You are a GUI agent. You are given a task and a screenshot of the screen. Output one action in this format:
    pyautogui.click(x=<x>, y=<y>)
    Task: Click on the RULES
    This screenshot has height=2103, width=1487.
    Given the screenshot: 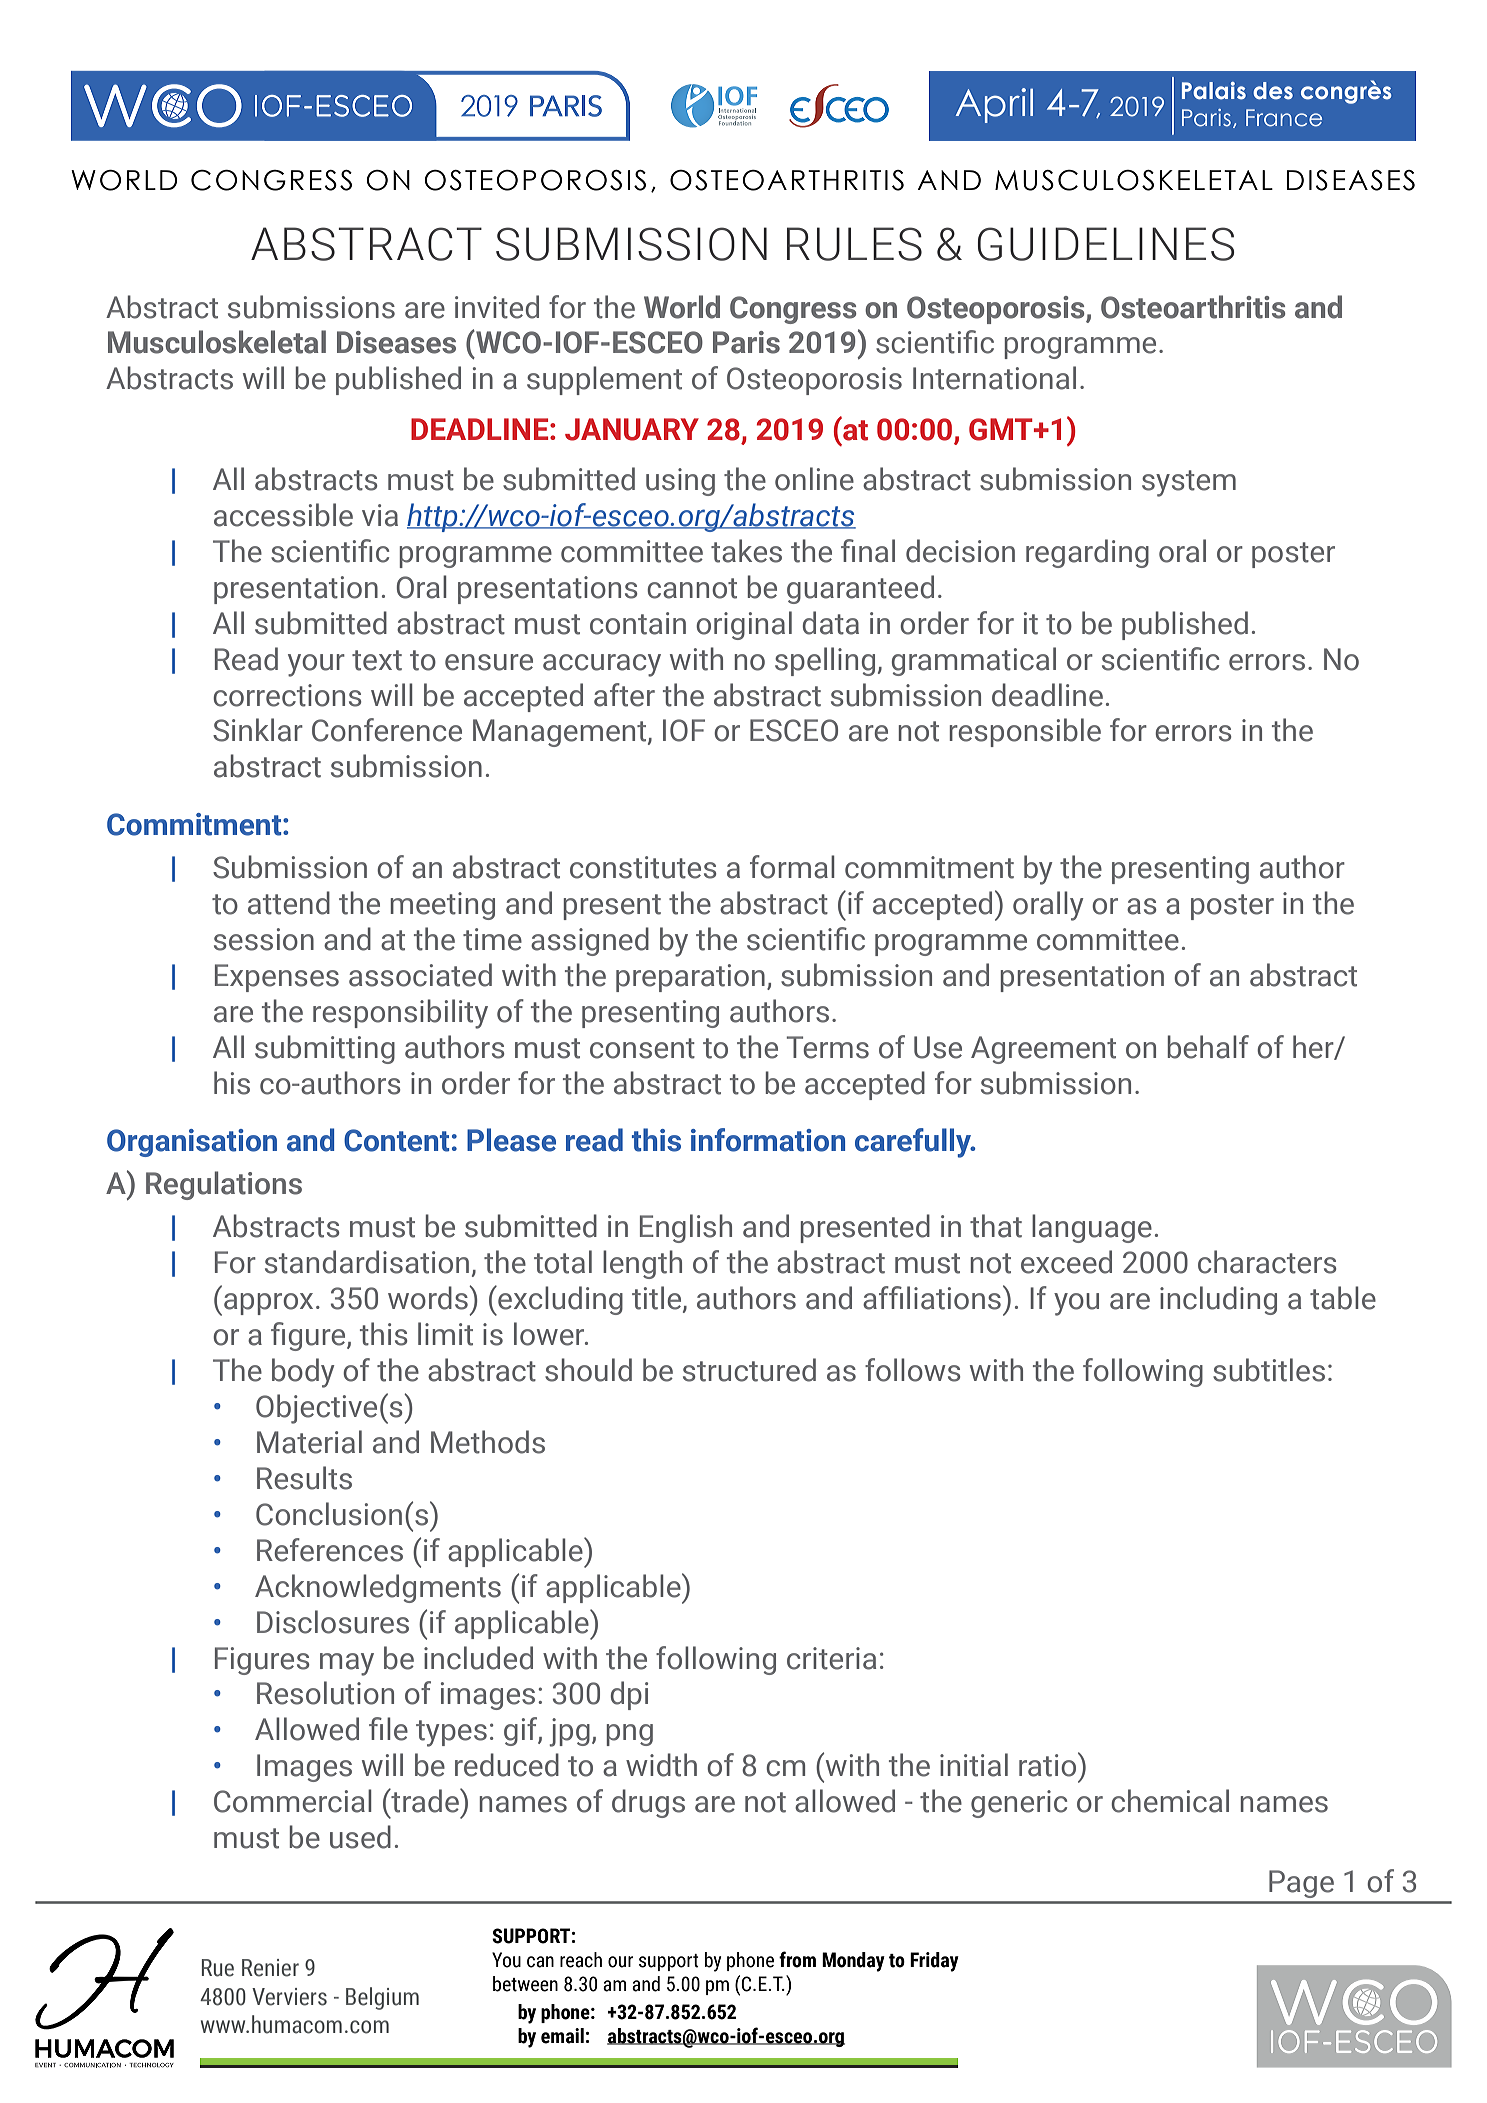 What is the action you would take?
    pyautogui.click(x=854, y=244)
